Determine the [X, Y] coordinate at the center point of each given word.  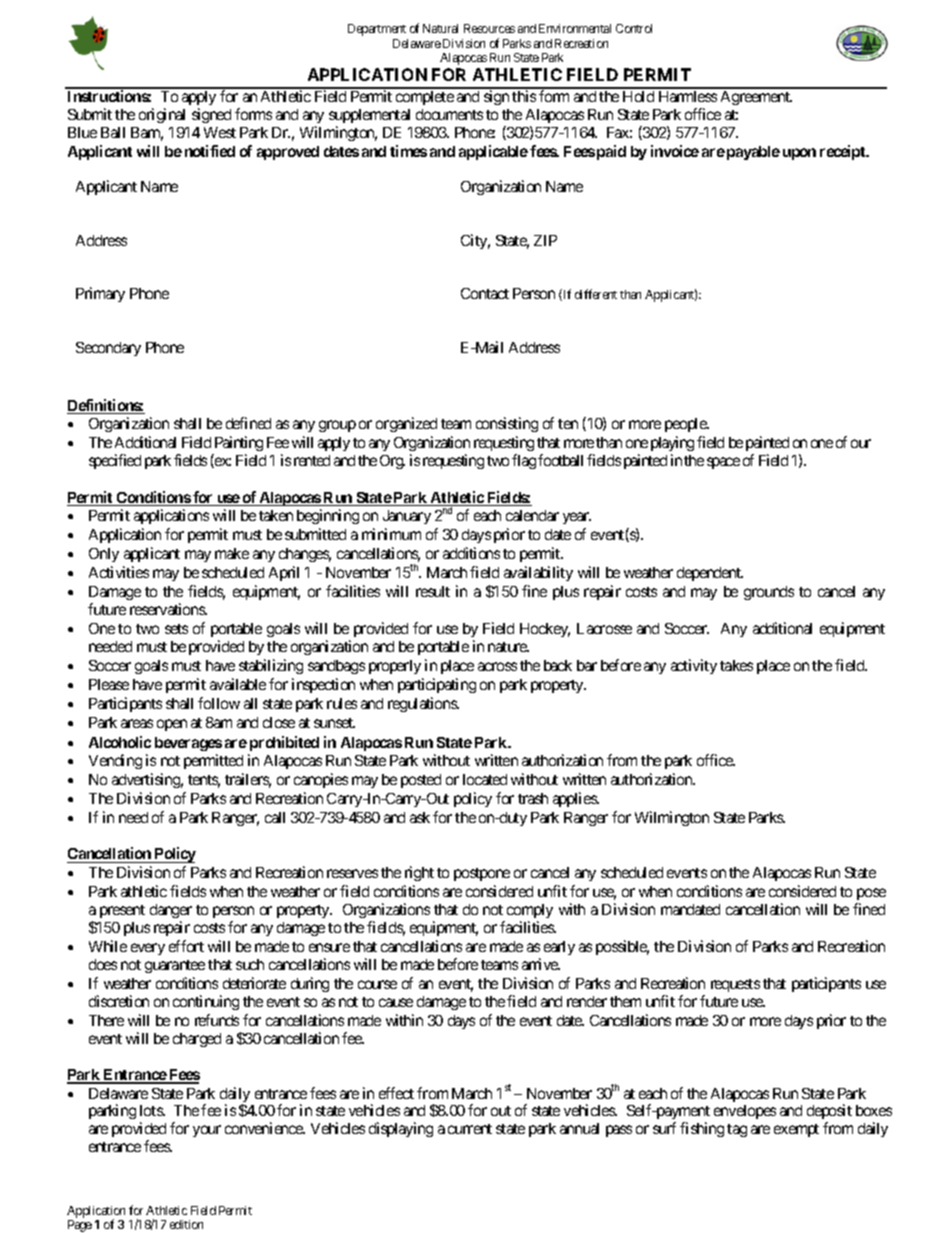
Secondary [108, 349]
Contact [485, 293]
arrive [541, 964]
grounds [769, 593]
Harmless [688, 96]
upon [799, 154]
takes [736, 665]
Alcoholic [120, 742]
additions [471, 553]
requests [735, 985]
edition [186, 1224]
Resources [489, 28]
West [220, 132]
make [232, 553]
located [485, 779]
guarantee [175, 966]
